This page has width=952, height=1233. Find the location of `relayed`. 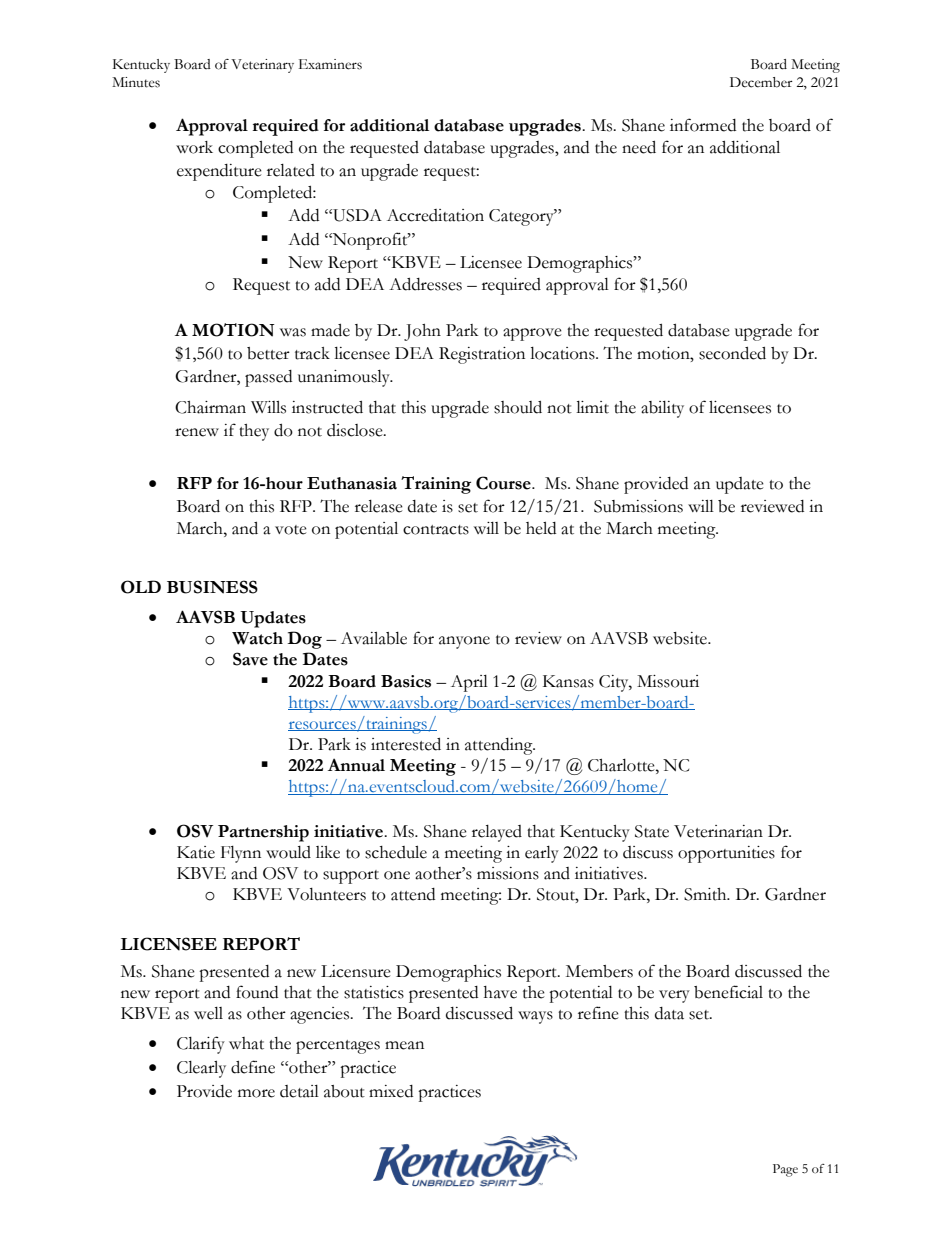

relayed is located at coordinates (497, 833).
